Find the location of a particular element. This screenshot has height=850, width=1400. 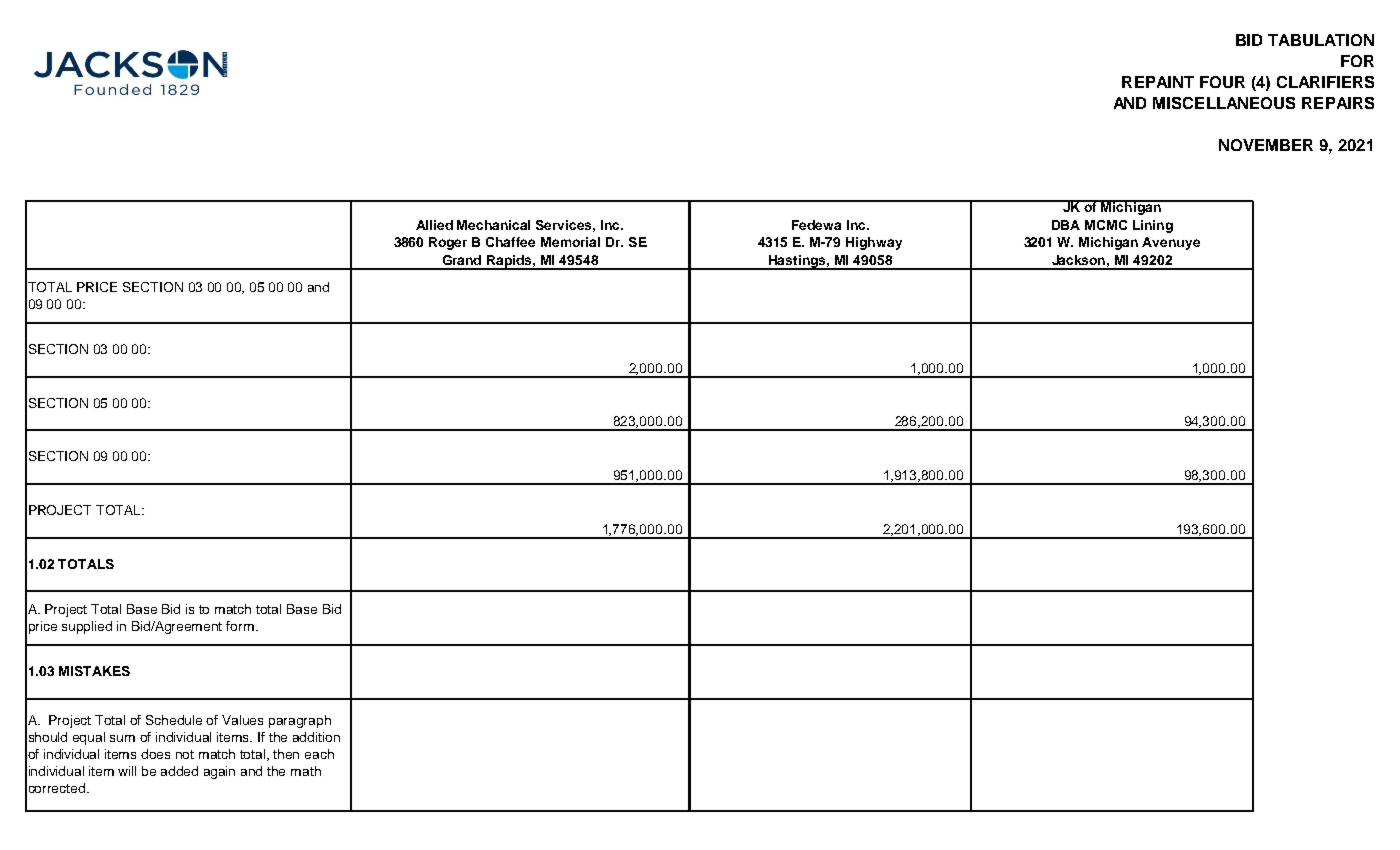

REPAINT is located at coordinates (1158, 82).
